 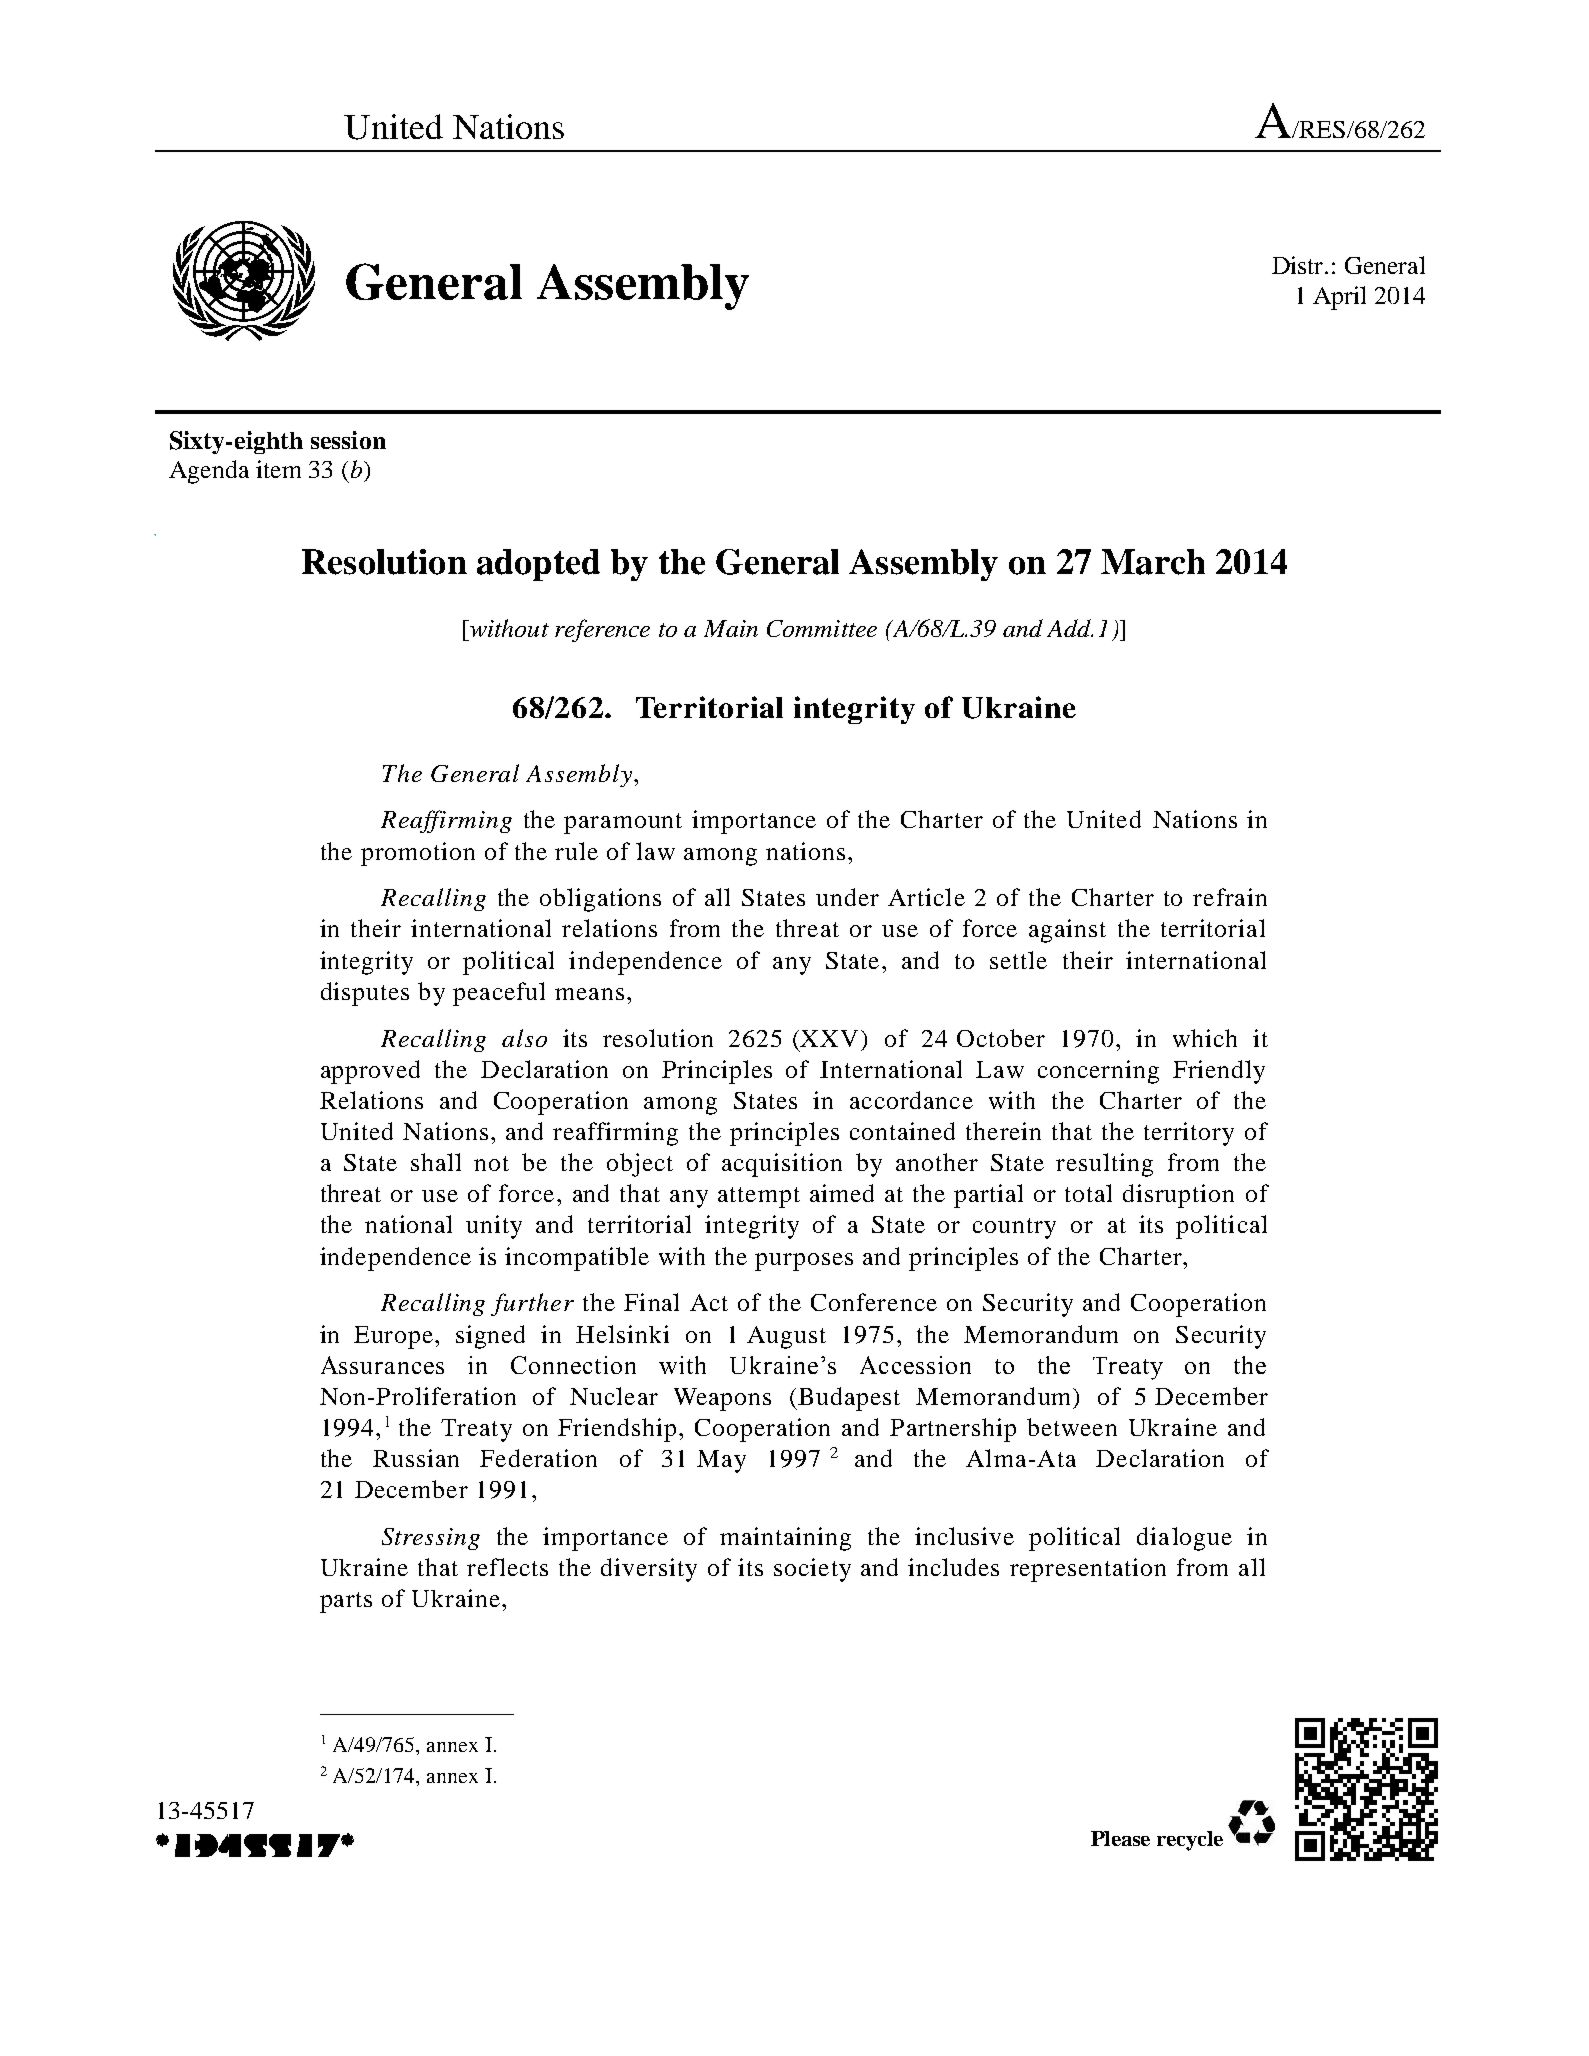 I want to click on session, so click(x=348, y=440).
